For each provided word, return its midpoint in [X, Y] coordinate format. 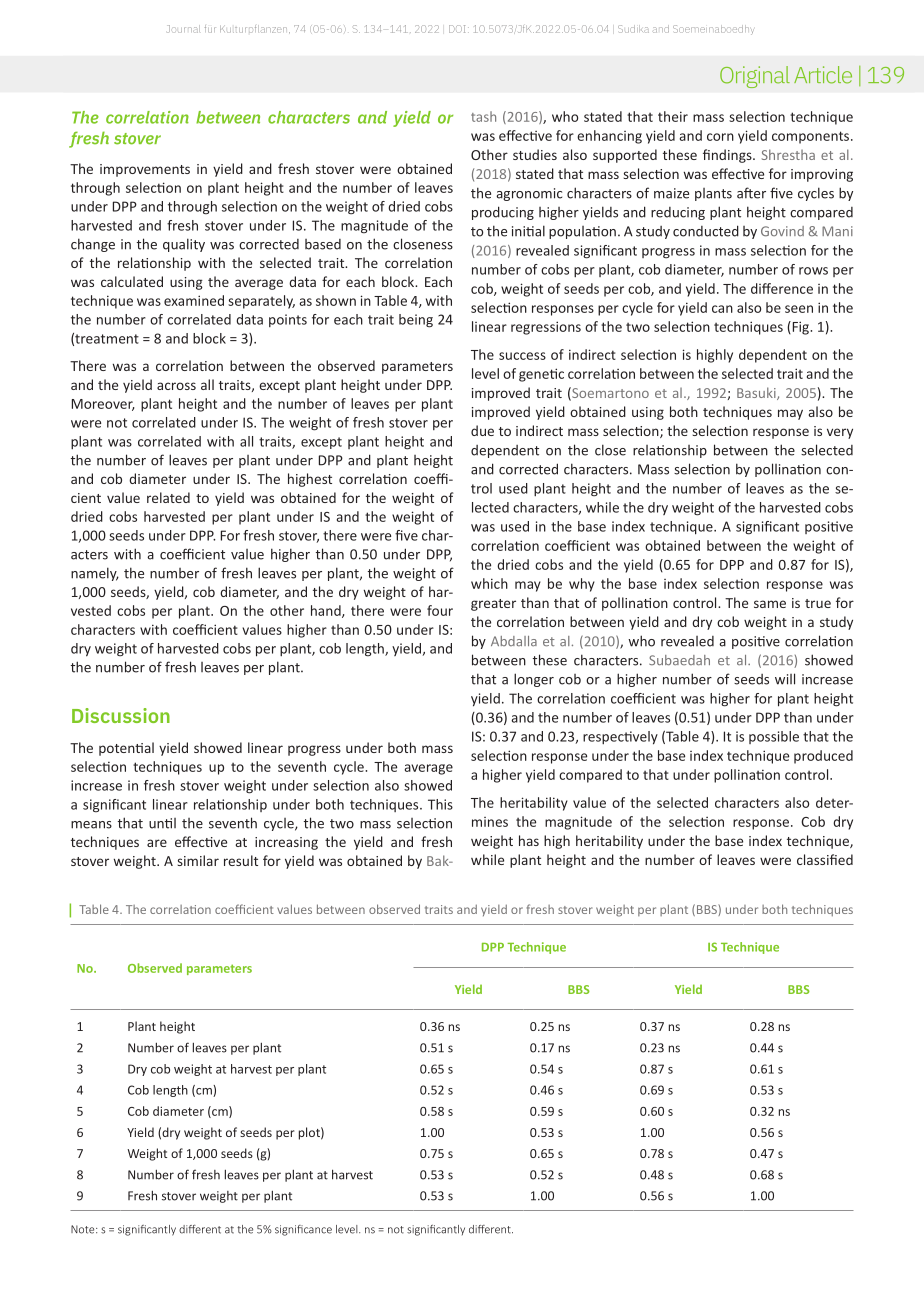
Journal [183, 29]
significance [303, 1230]
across [176, 386]
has [529, 840]
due [482, 430]
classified [825, 859]
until [162, 823]
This [440, 804]
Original [755, 77]
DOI [457, 29]
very [840, 433]
